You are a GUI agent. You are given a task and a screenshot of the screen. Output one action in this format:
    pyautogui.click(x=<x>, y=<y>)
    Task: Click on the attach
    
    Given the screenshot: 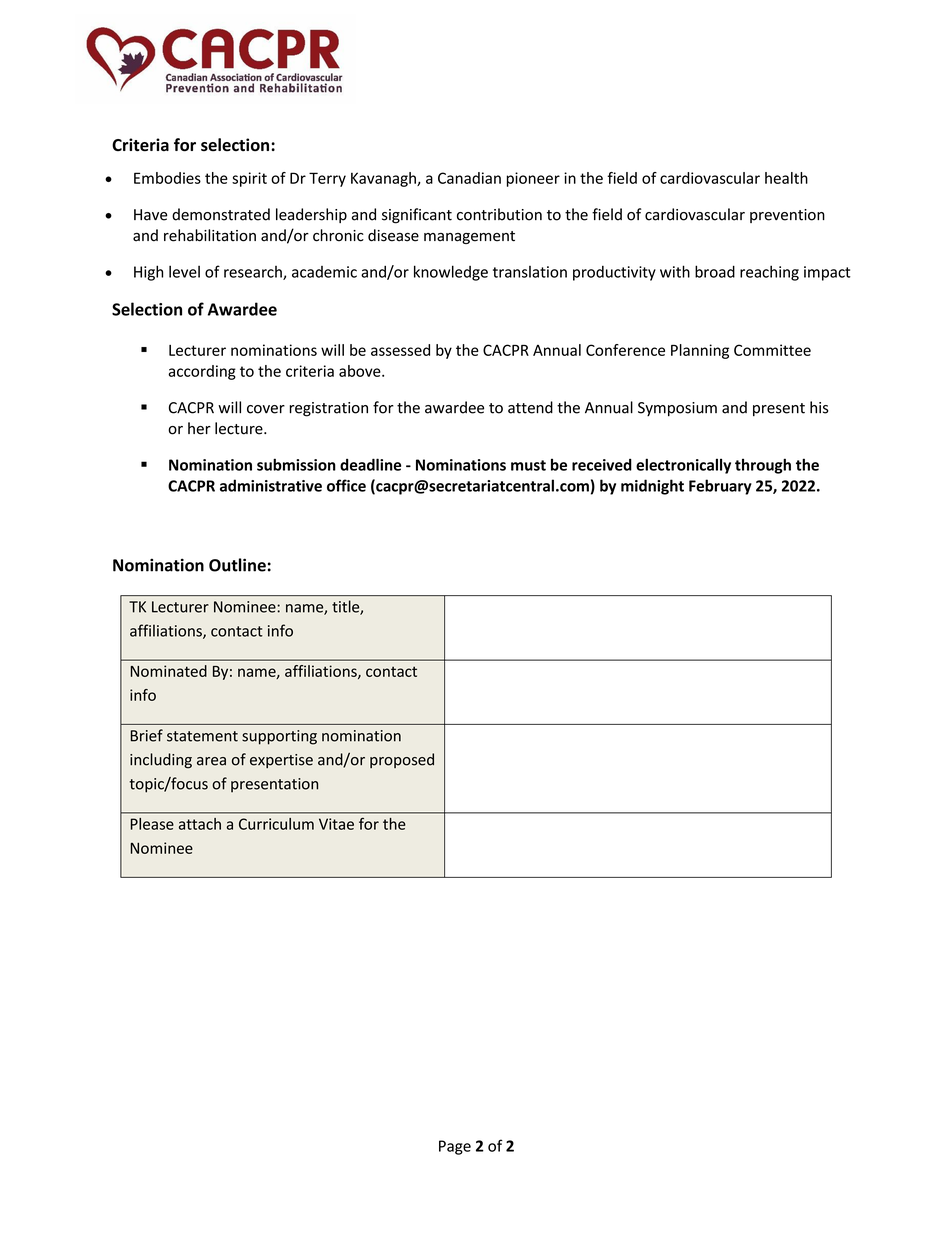 What is the action you would take?
    pyautogui.click(x=200, y=824)
